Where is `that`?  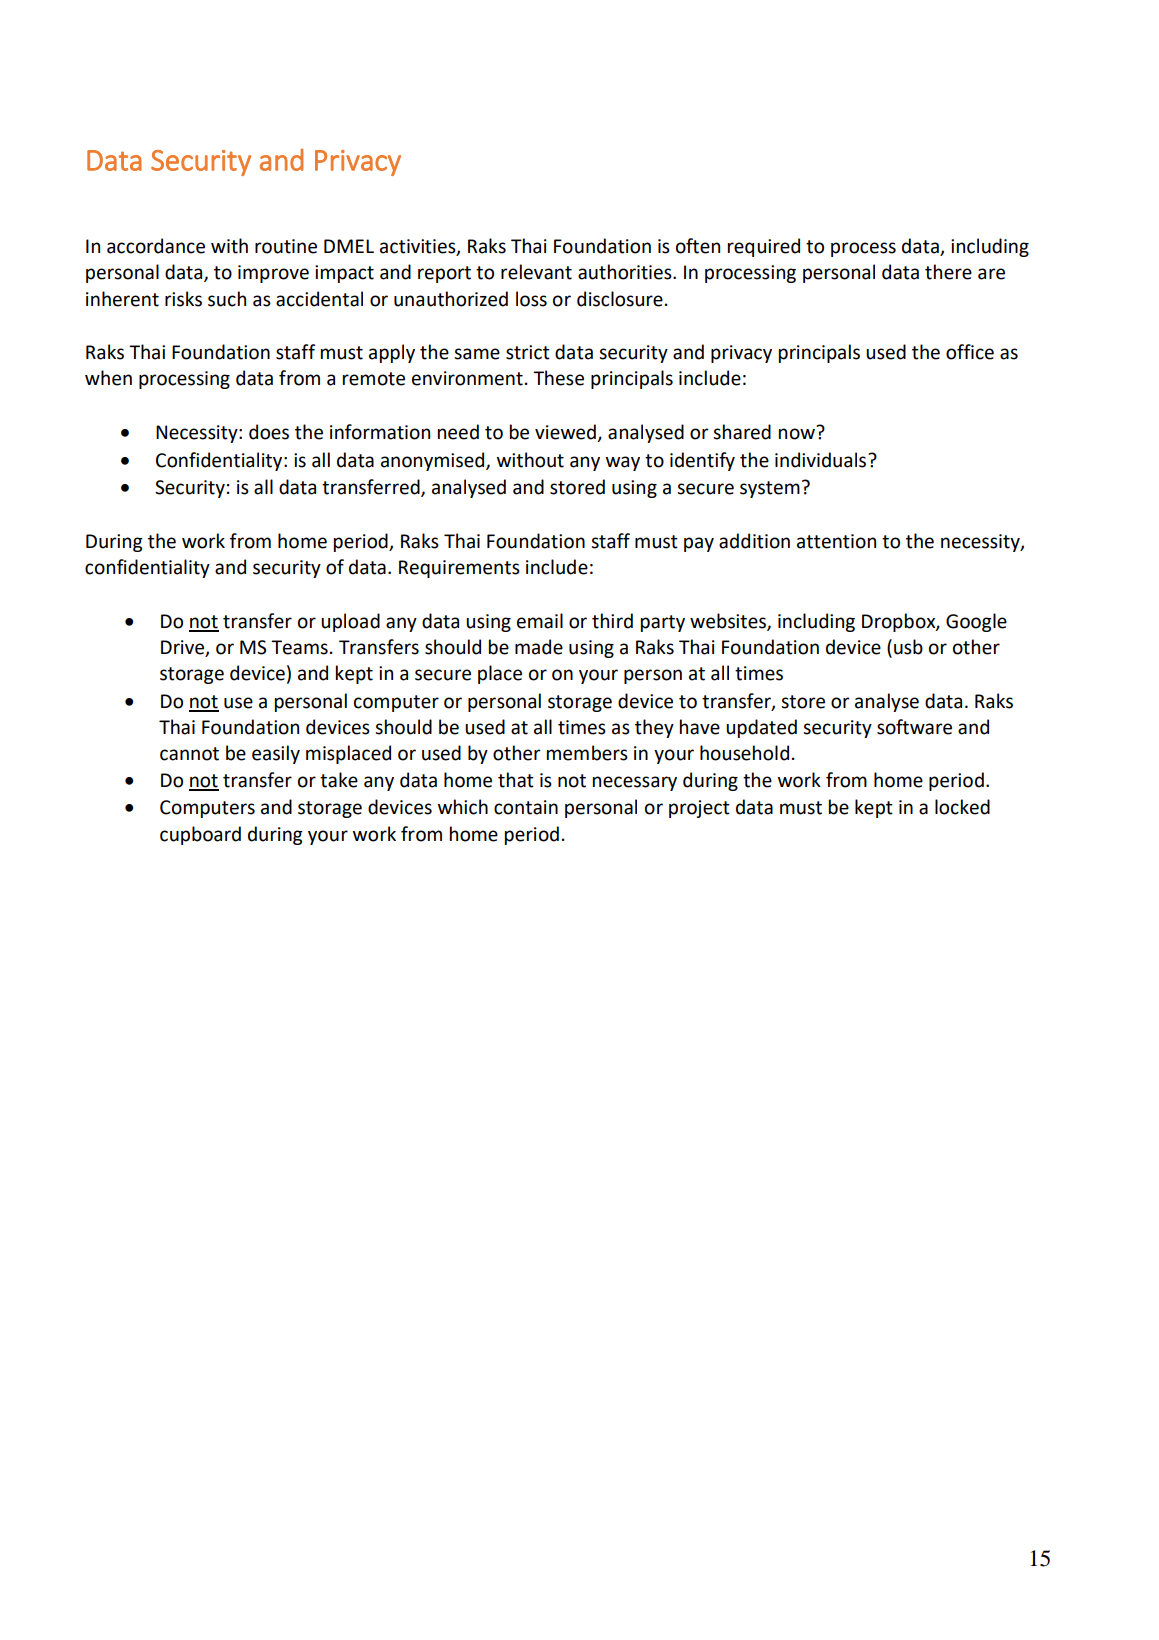
that is located at coordinates (516, 780).
